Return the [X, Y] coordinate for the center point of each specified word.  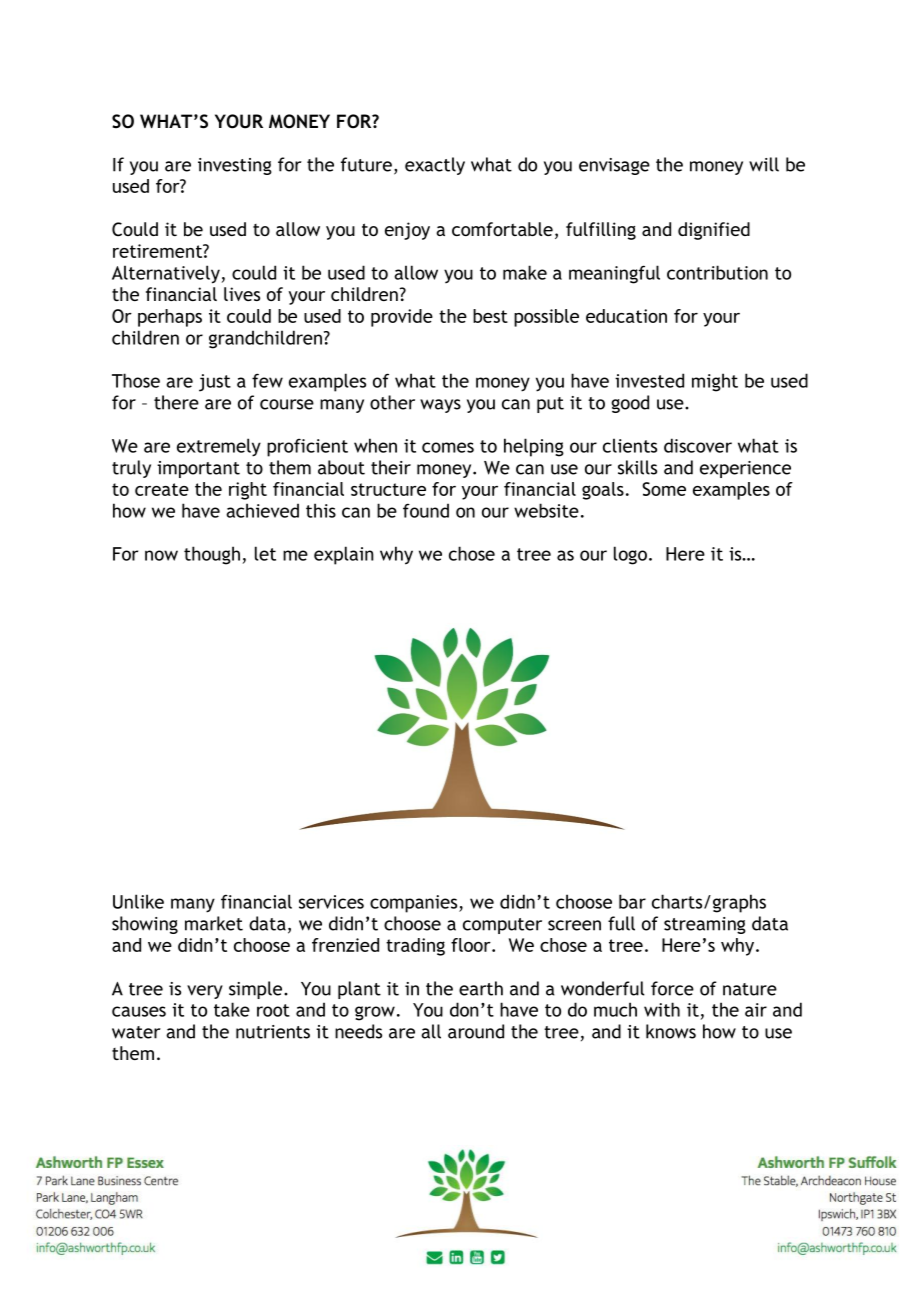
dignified [714, 231]
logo [630, 555]
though [212, 555]
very [205, 992]
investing [235, 166]
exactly [435, 166]
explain [344, 555]
